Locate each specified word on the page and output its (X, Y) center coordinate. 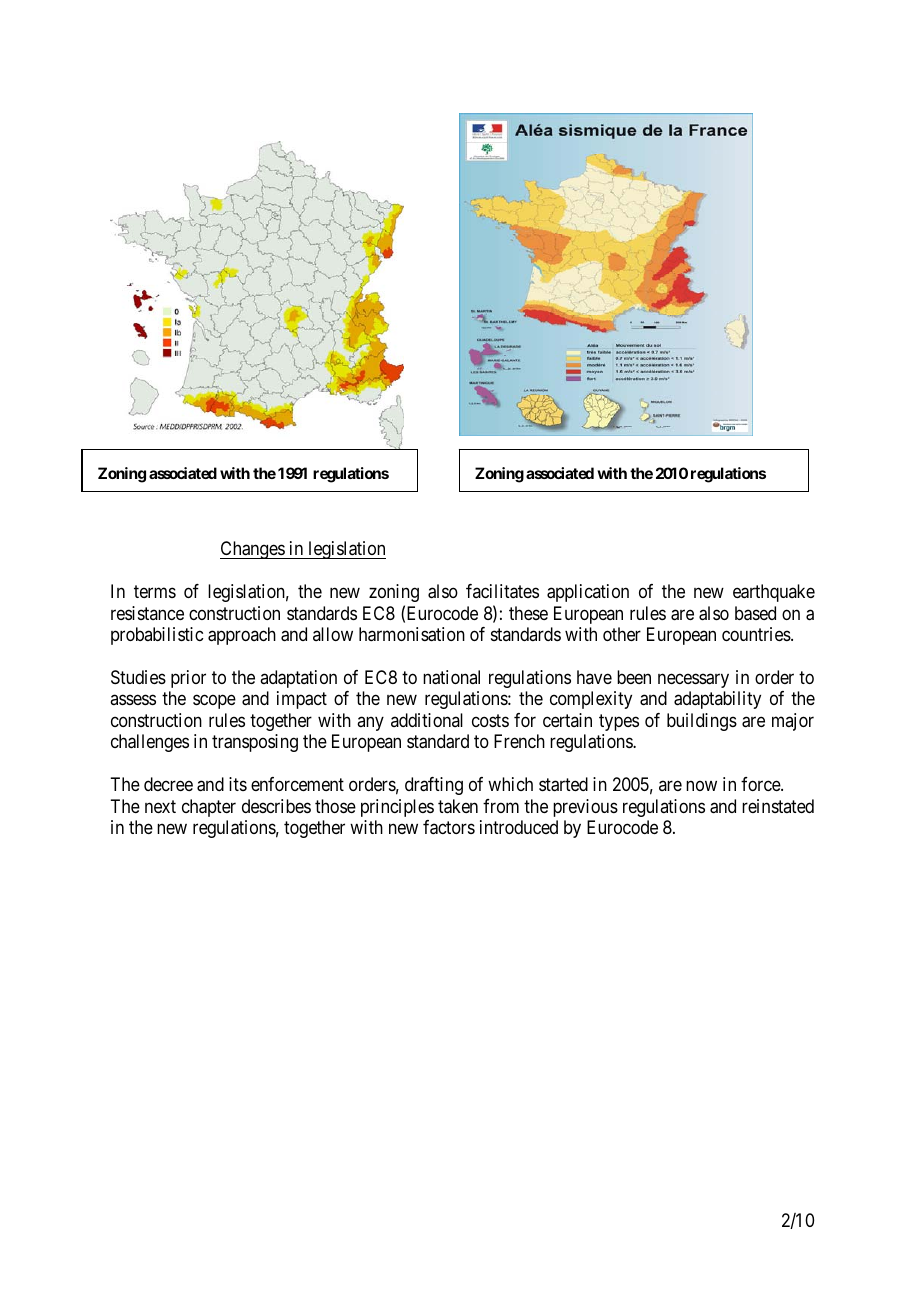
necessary (693, 680)
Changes (253, 550)
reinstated (778, 806)
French (519, 741)
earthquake (774, 593)
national (451, 677)
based (755, 613)
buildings (702, 722)
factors (449, 827)
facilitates (502, 591)
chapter (209, 808)
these (528, 613)
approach (242, 636)
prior (188, 679)
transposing (255, 743)
